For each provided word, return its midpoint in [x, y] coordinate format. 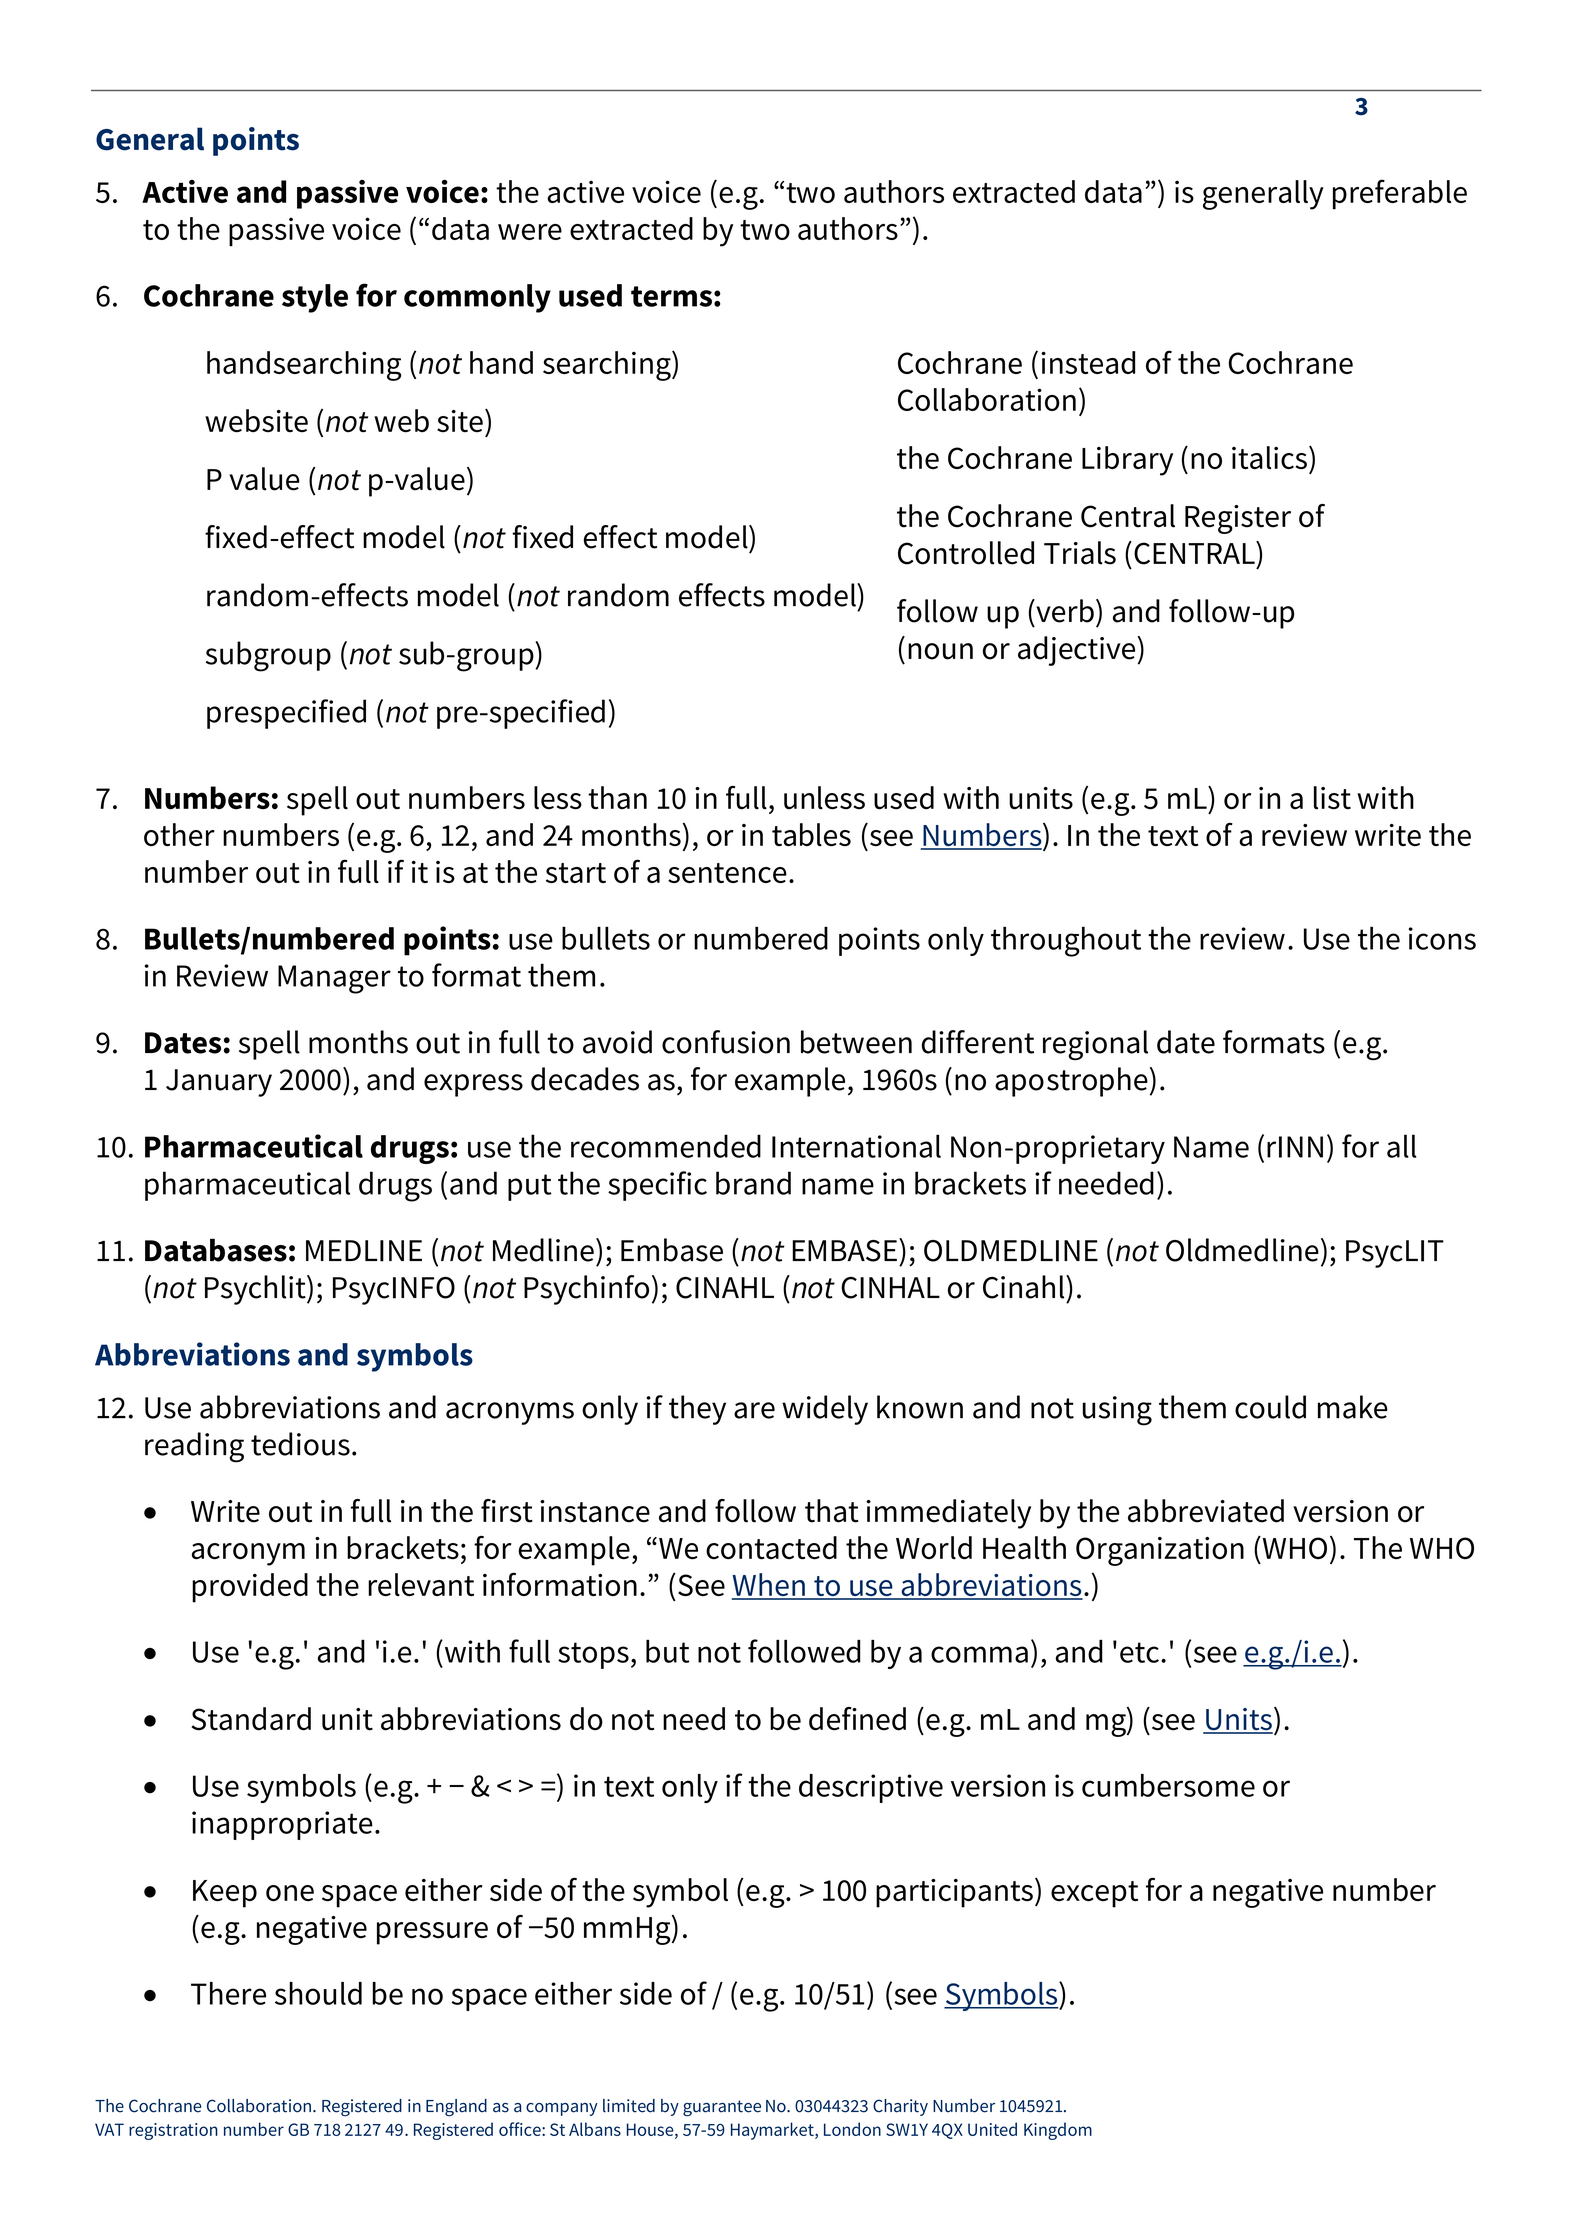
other [179, 834]
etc [1139, 1652]
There [228, 1993]
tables [811, 834]
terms [671, 296]
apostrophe [1071, 1082]
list [1332, 798]
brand [753, 1183]
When [769, 1586]
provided [250, 1588]
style [315, 298]
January [219, 1083]
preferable [1400, 194]
